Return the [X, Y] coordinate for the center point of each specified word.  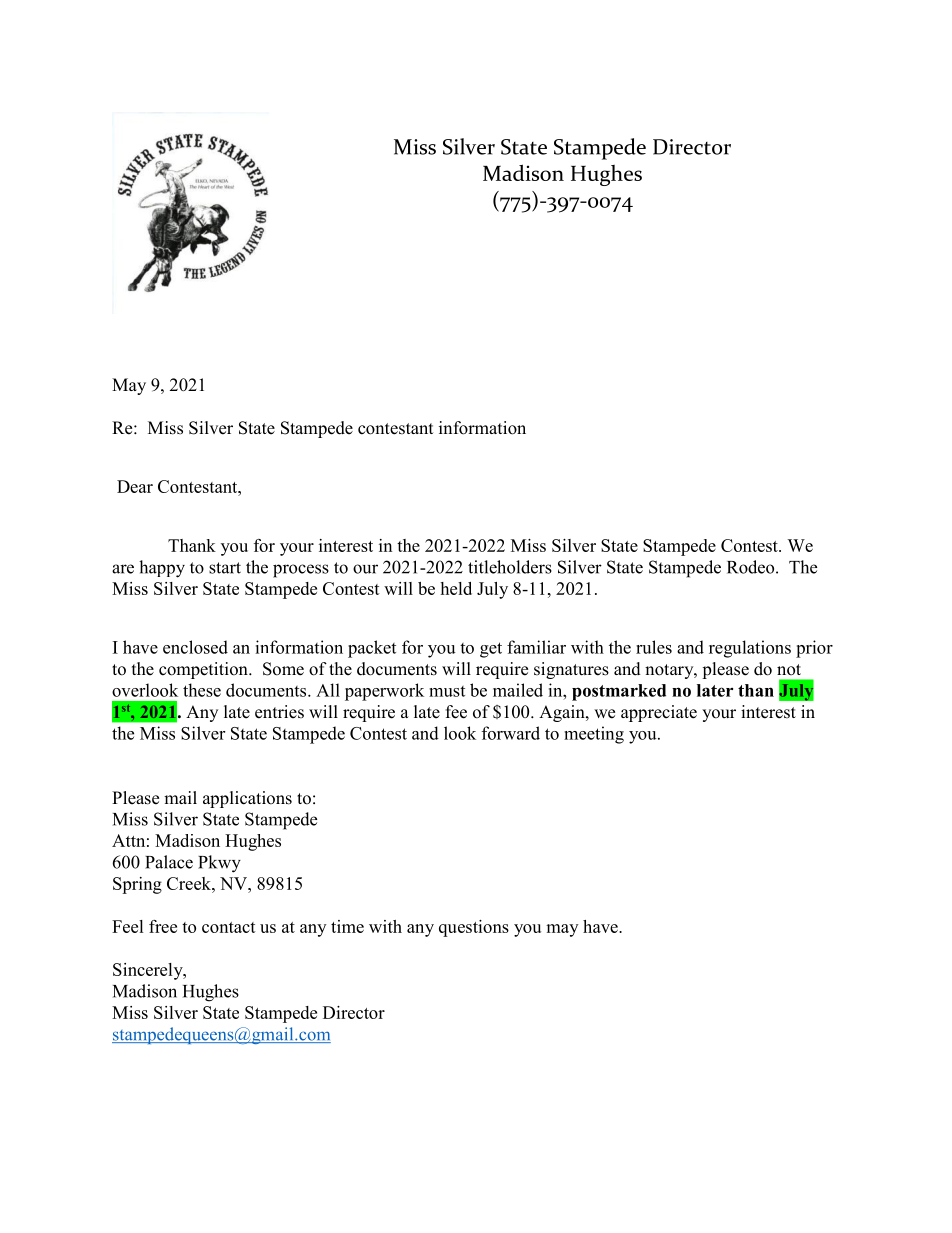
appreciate [659, 713]
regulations [750, 649]
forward [511, 733]
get [491, 650]
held [456, 588]
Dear [135, 486]
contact [229, 927]
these [202, 690]
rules [654, 647]
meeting [594, 735]
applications [247, 799]
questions [474, 928]
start [225, 568]
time [347, 926]
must [447, 691]
